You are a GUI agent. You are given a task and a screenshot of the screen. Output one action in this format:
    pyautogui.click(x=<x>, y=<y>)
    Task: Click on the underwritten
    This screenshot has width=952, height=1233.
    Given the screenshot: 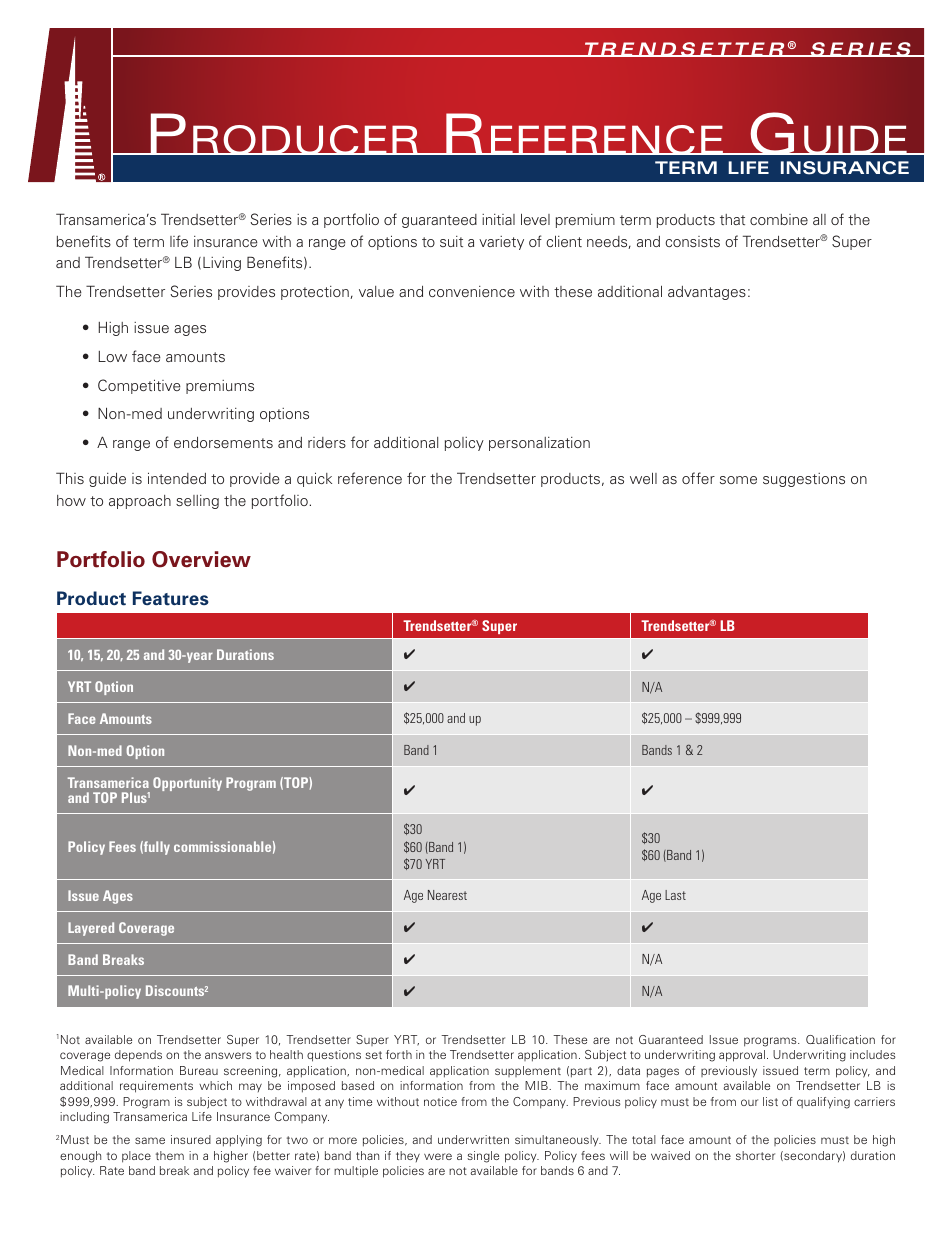 What is the action you would take?
    pyautogui.click(x=473, y=1139)
